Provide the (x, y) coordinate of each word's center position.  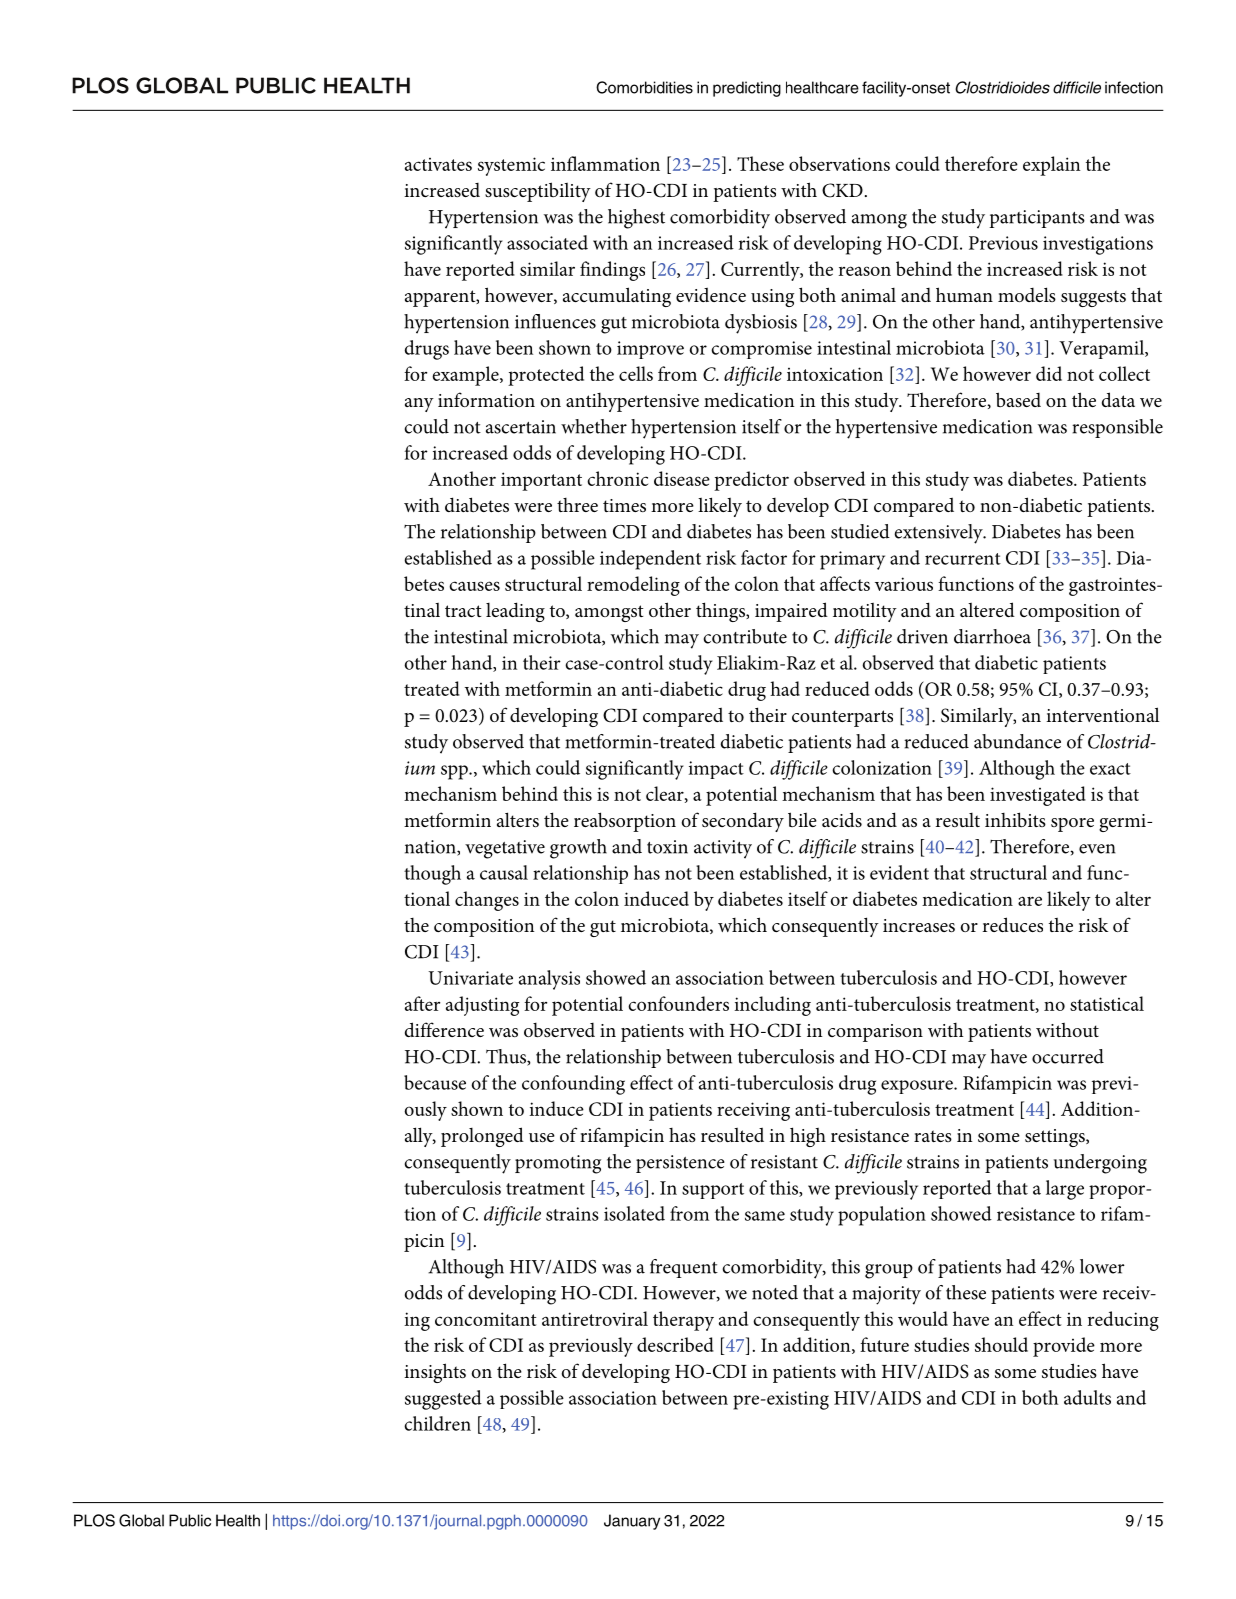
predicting (747, 89)
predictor (751, 481)
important (541, 481)
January (632, 1522)
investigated (1038, 796)
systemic (511, 166)
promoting (558, 1164)
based (1018, 399)
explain (1052, 166)
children (437, 1423)
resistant (784, 1162)
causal (504, 872)
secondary (743, 822)
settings (1056, 1138)
